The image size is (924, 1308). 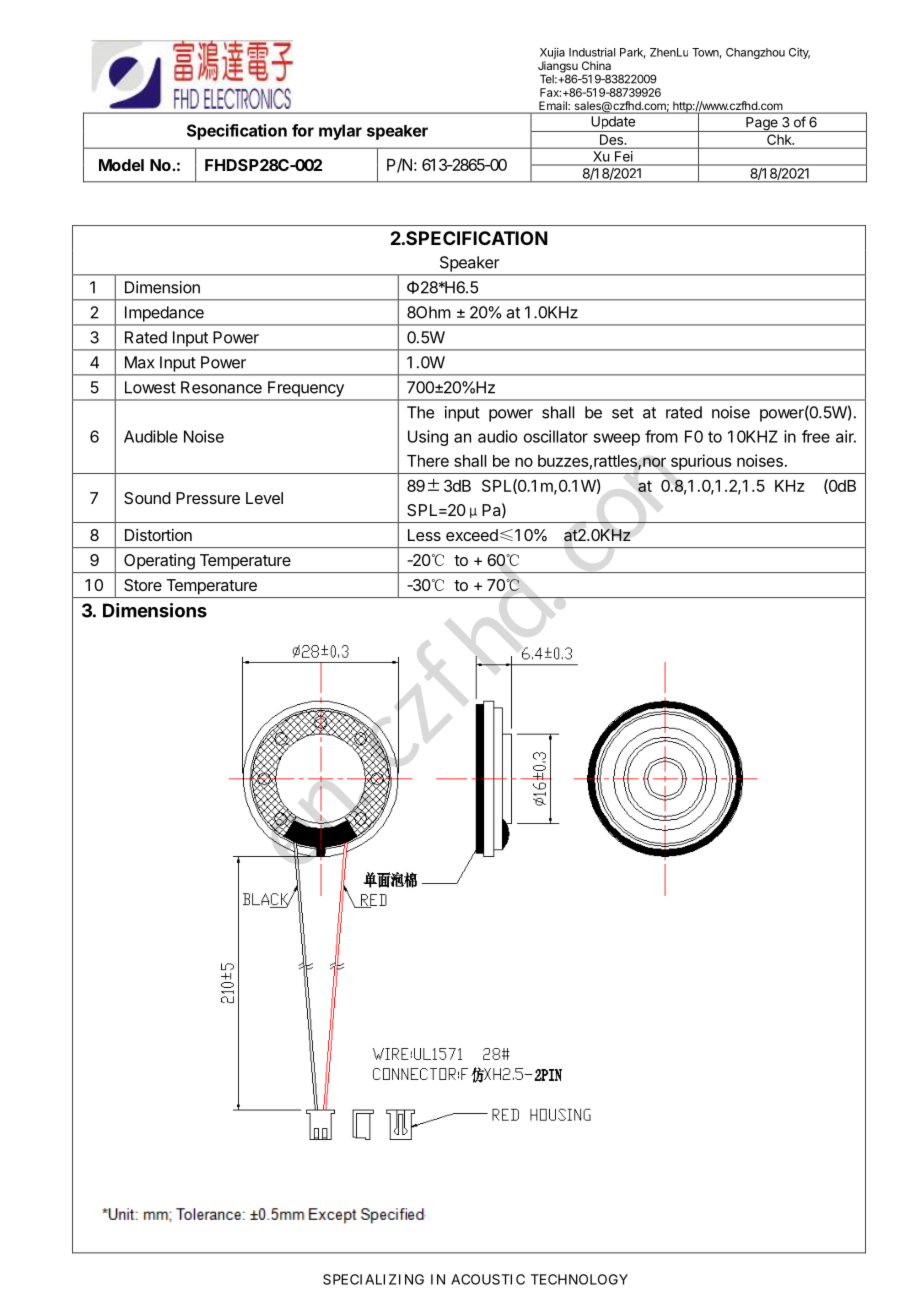 I want to click on Less, so click(x=424, y=535).
